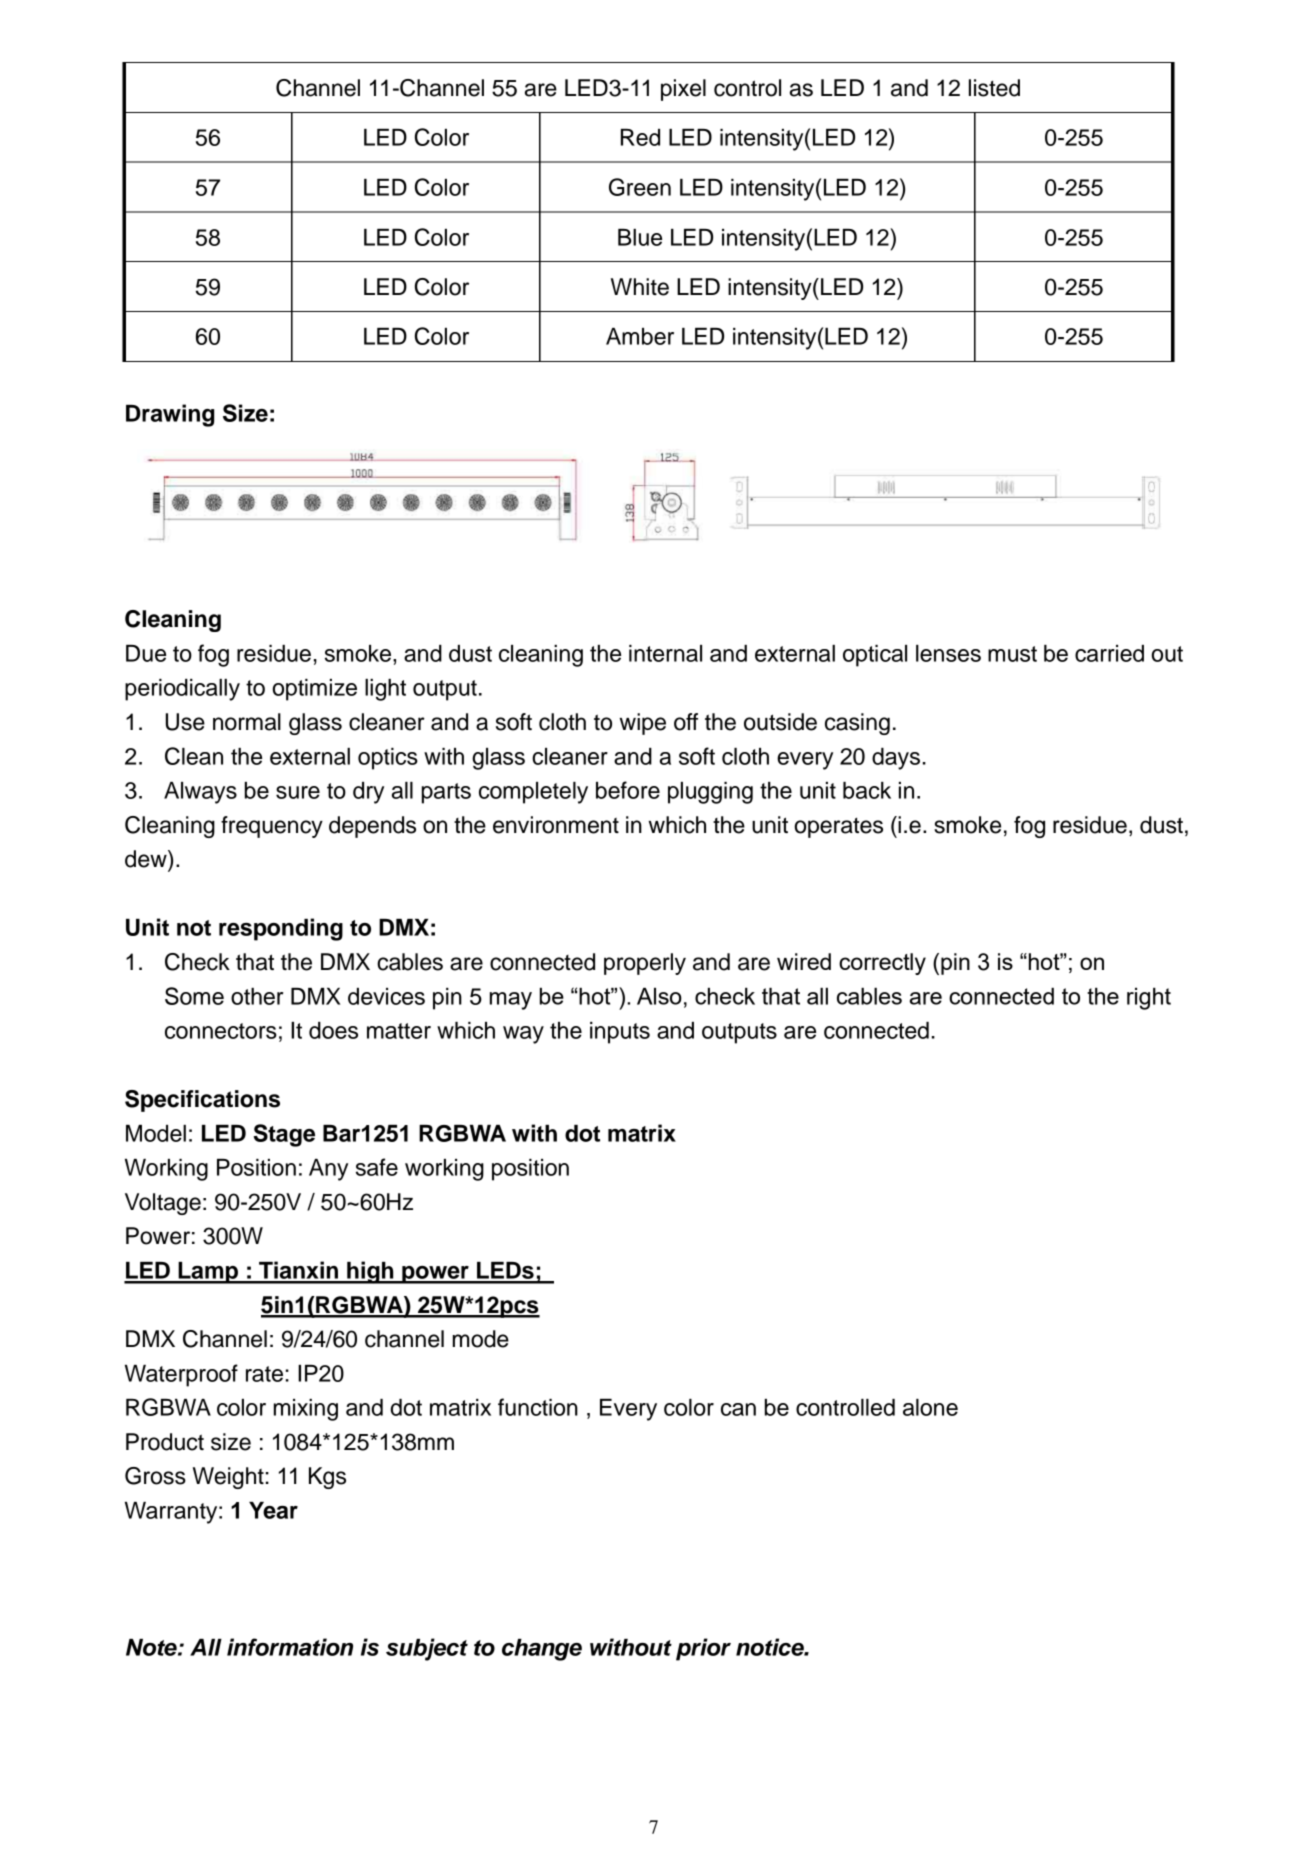 This screenshot has height=1850, width=1308. Describe the element at coordinates (994, 88) in the screenshot. I see `listed` at that location.
